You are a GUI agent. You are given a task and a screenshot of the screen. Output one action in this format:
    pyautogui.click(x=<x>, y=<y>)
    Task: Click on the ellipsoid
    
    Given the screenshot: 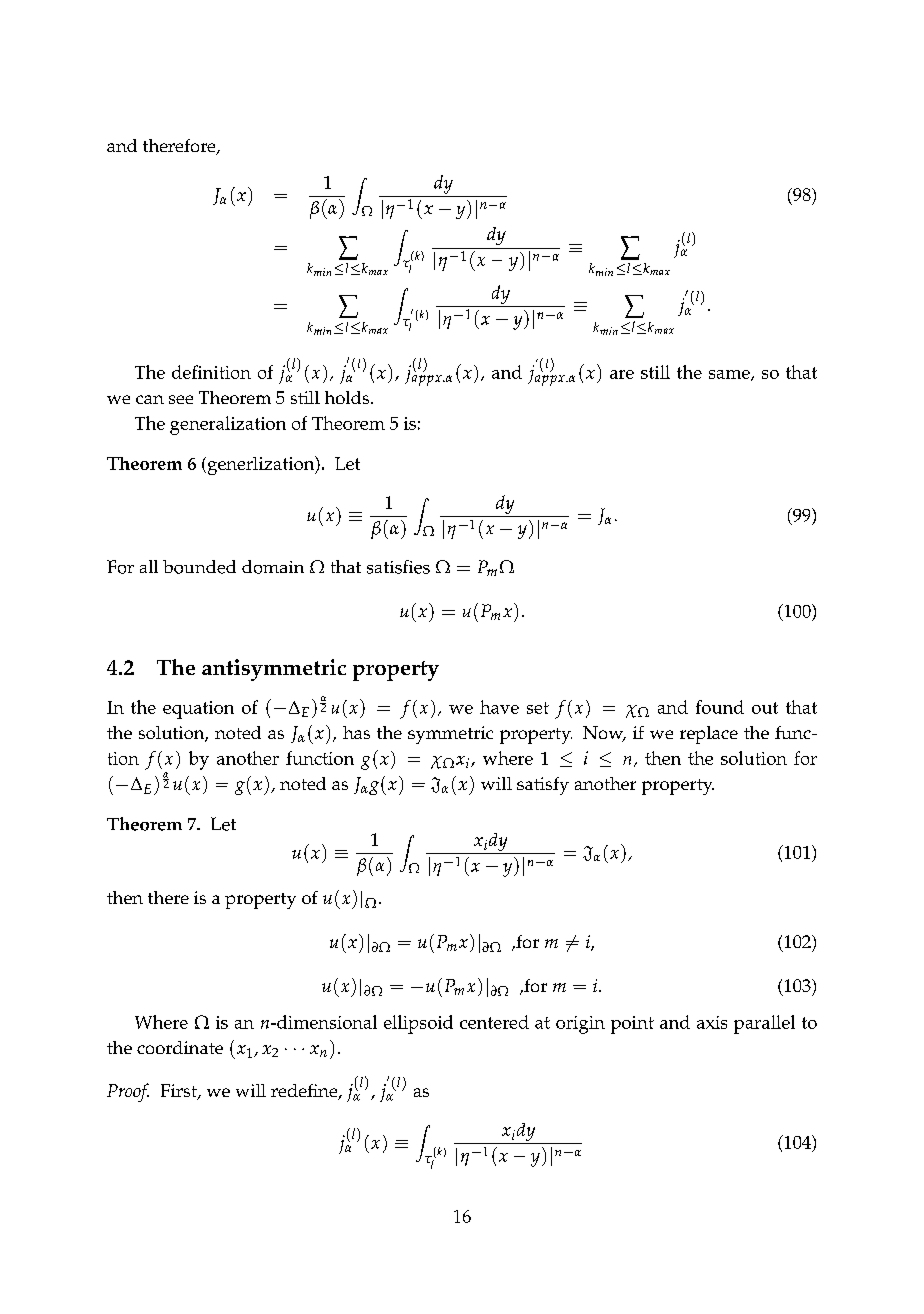 What is the action you would take?
    pyautogui.click(x=418, y=1024)
